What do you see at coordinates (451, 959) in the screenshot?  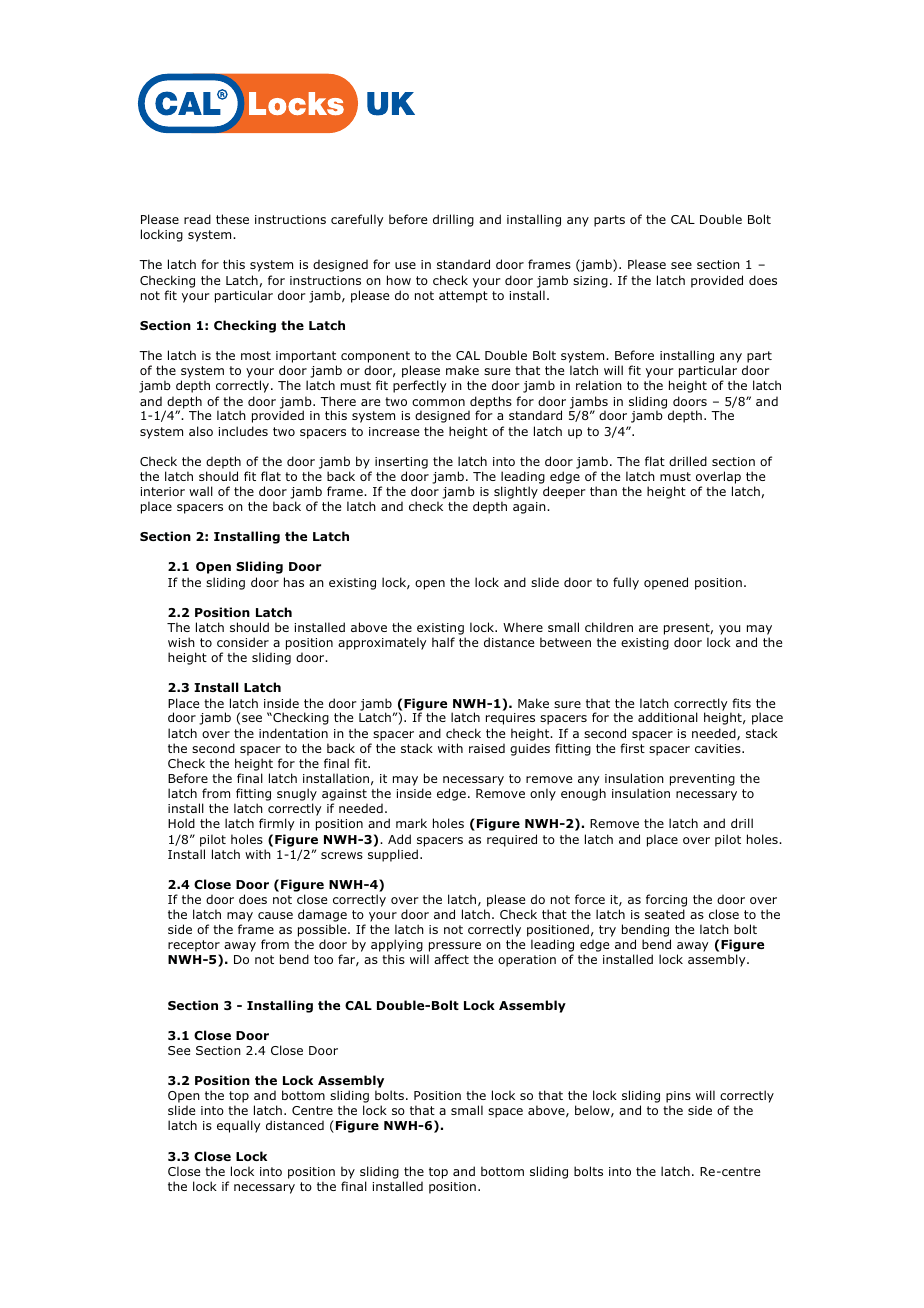 I see `affect` at bounding box center [451, 959].
